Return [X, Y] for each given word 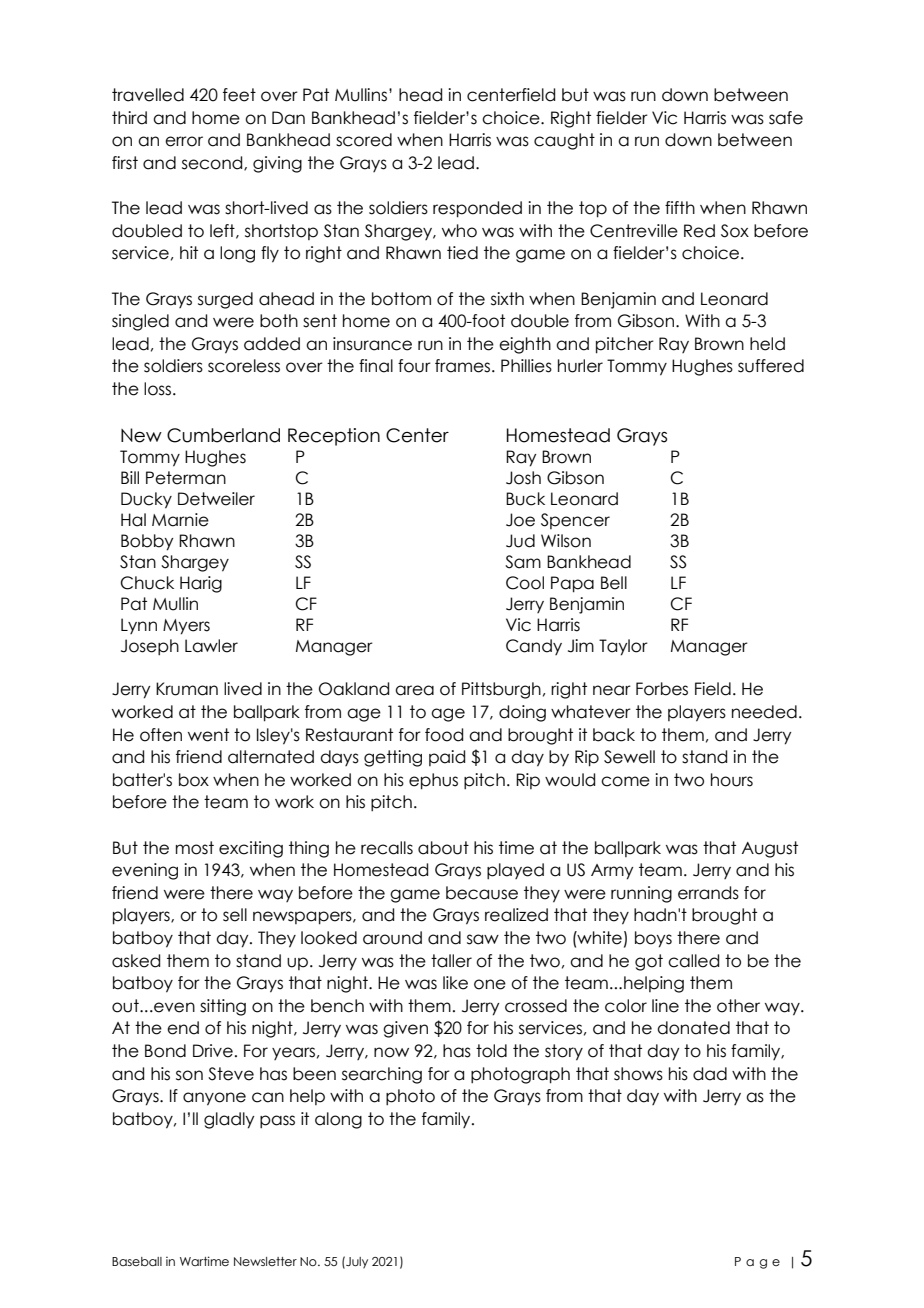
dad [710, 1074]
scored [364, 140]
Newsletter [265, 1261]
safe [786, 118]
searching [382, 1075]
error [184, 141]
